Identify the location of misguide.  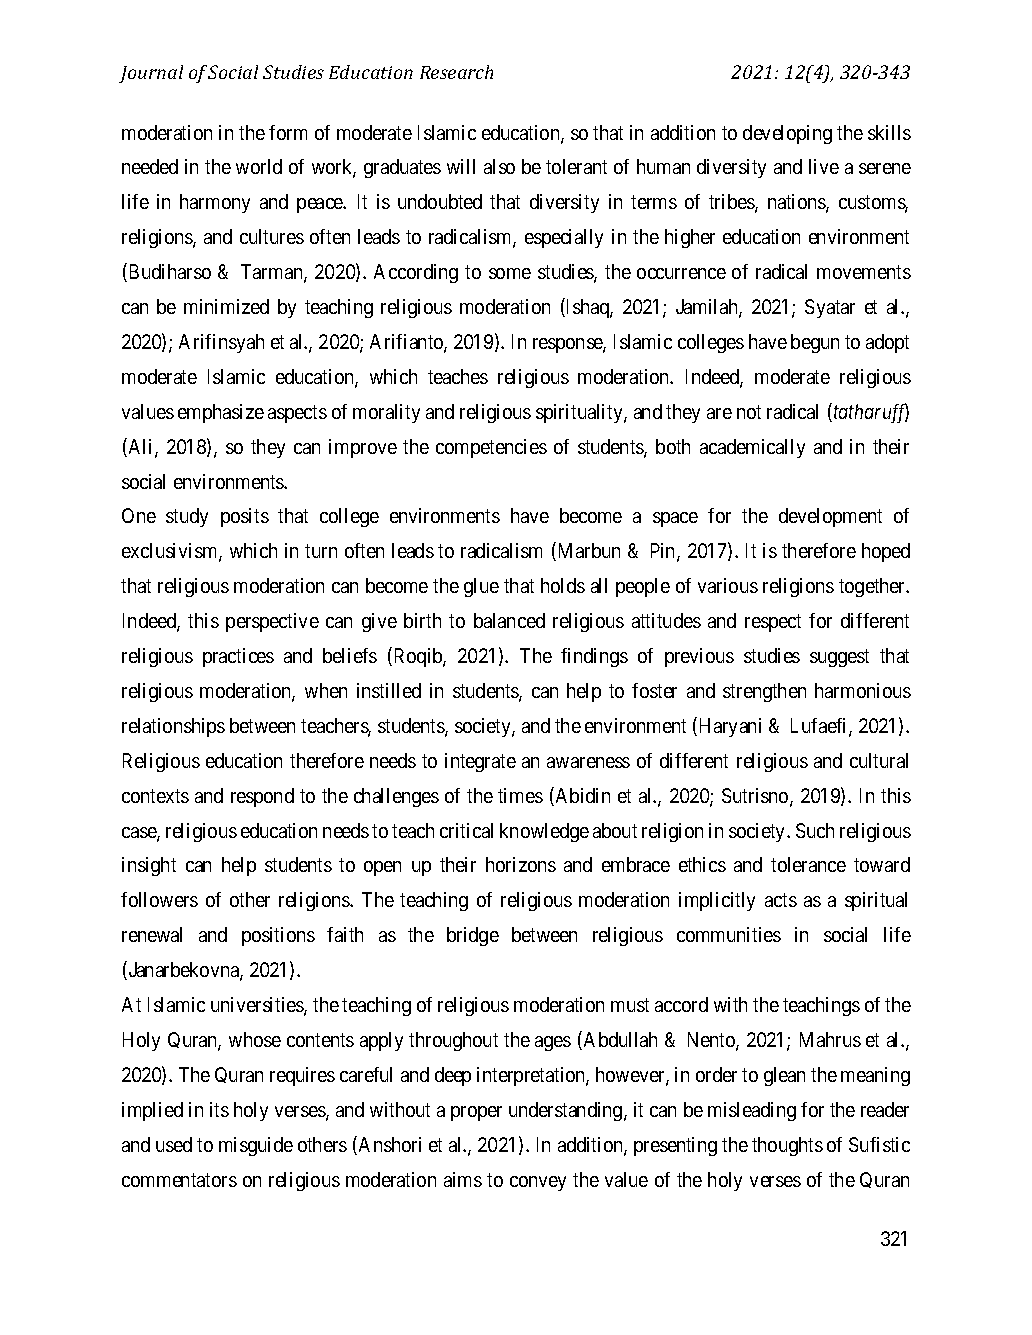
(256, 1146).
